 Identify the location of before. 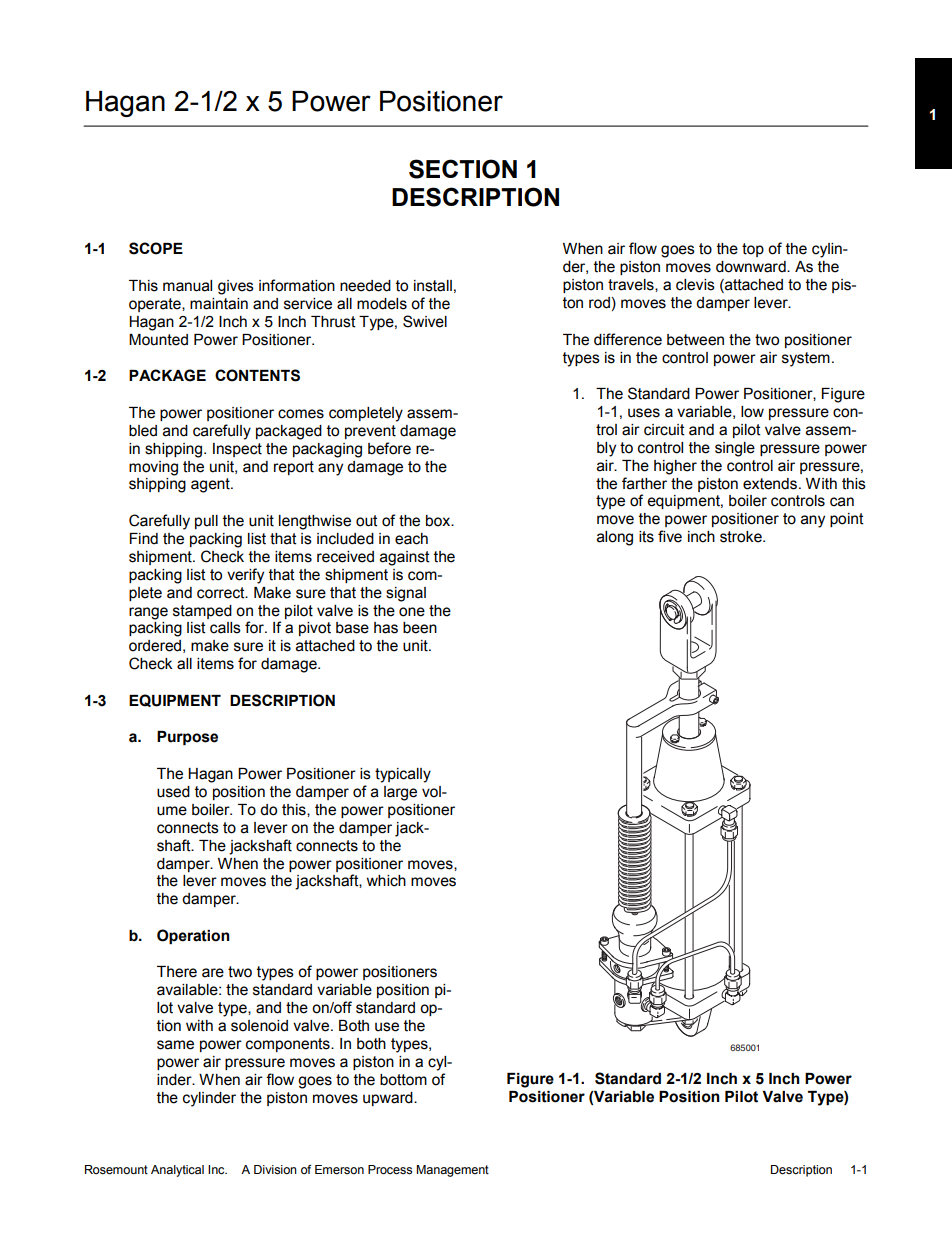
(389, 448).
